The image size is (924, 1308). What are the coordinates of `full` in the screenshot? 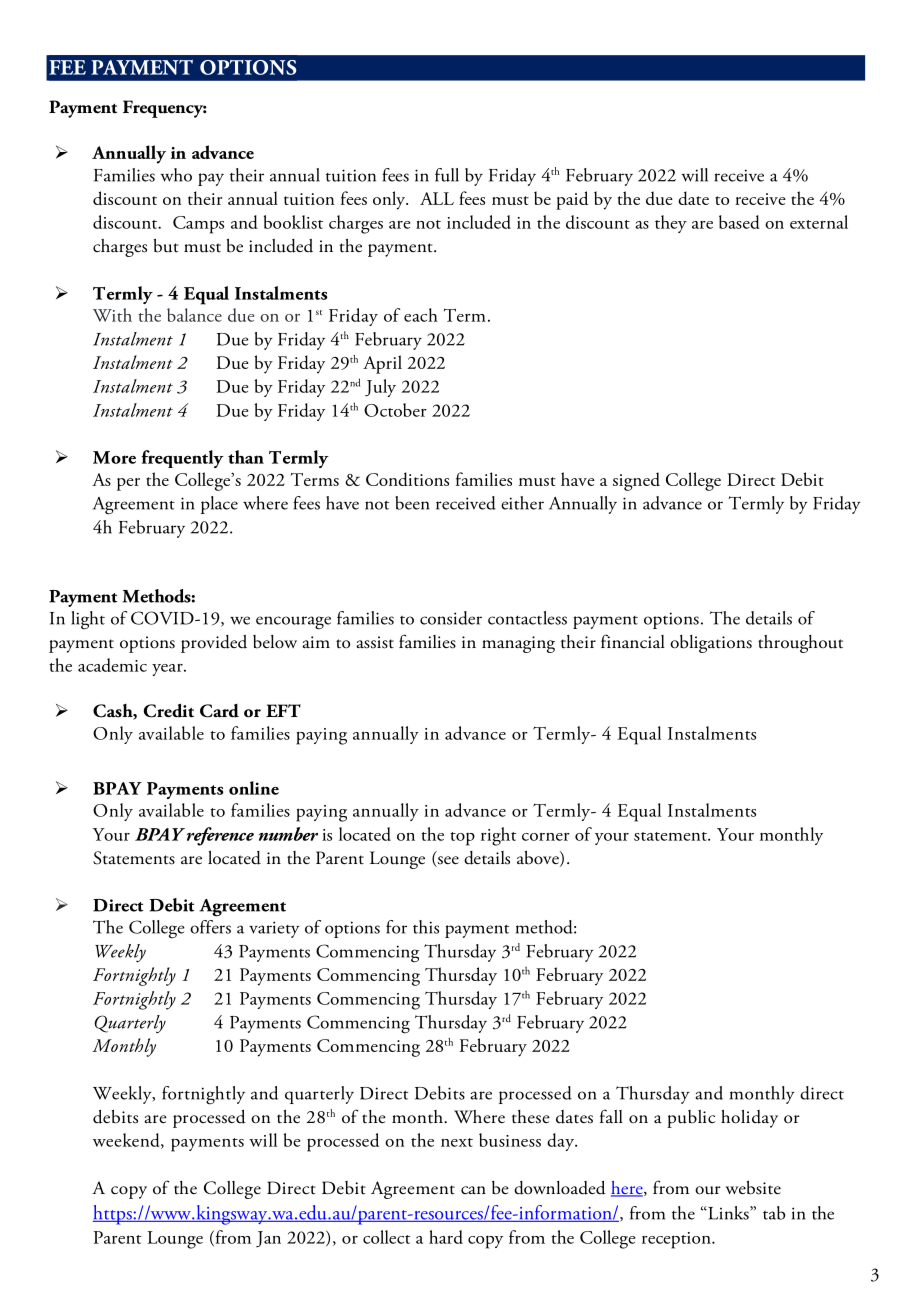 It's located at (447, 175).
